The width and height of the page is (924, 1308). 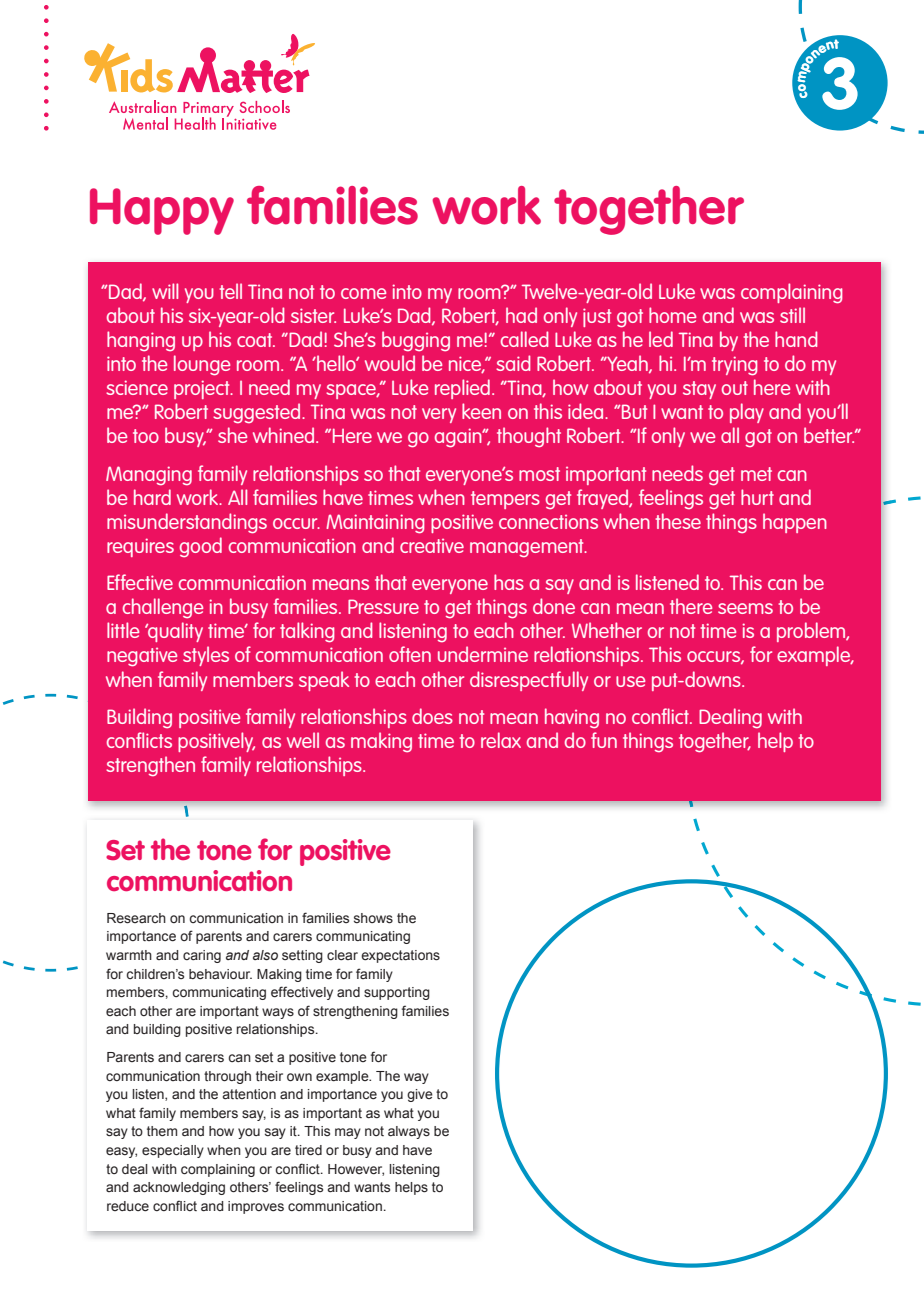 I want to click on had, so click(x=521, y=315).
